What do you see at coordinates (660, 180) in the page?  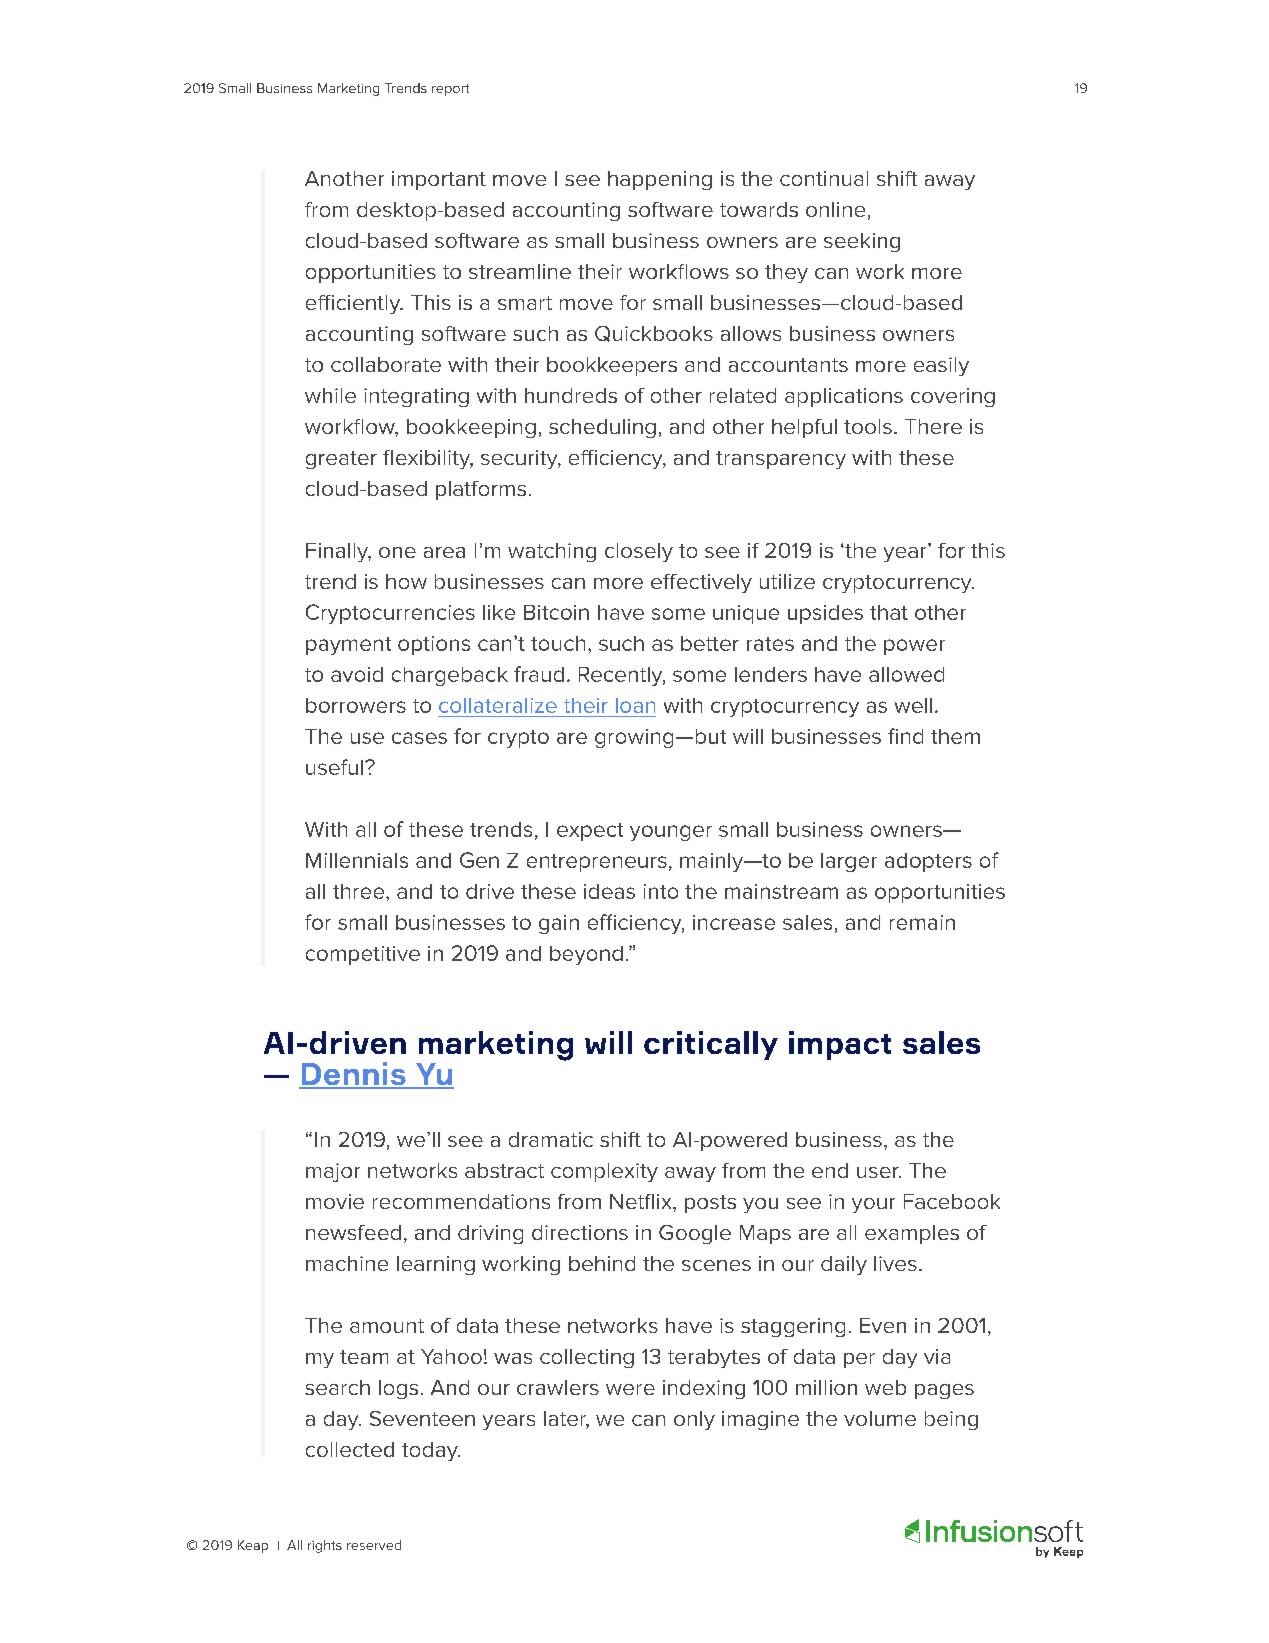 I see `happening` at bounding box center [660, 180].
